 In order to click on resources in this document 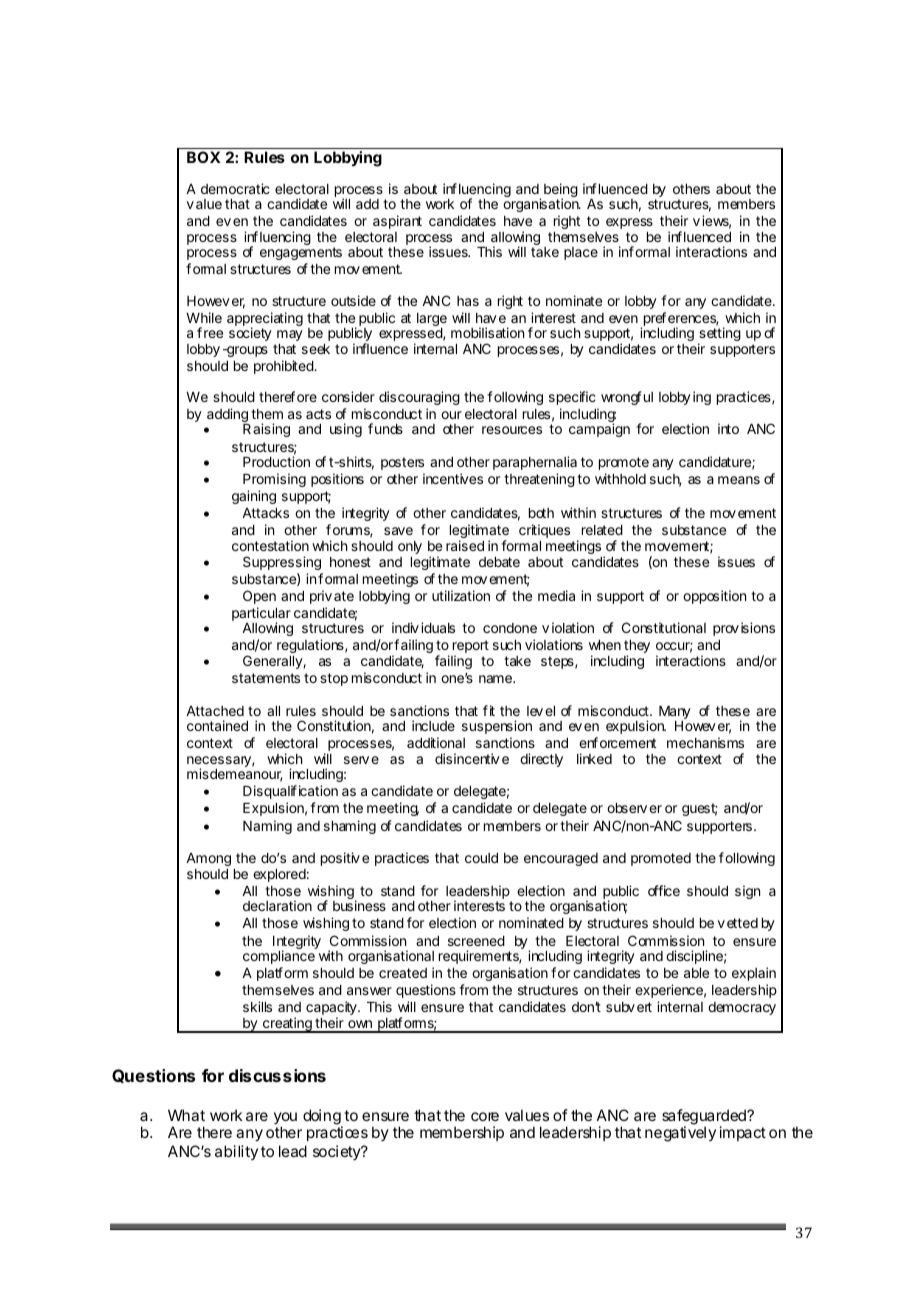, I will do `click(512, 430)`.
